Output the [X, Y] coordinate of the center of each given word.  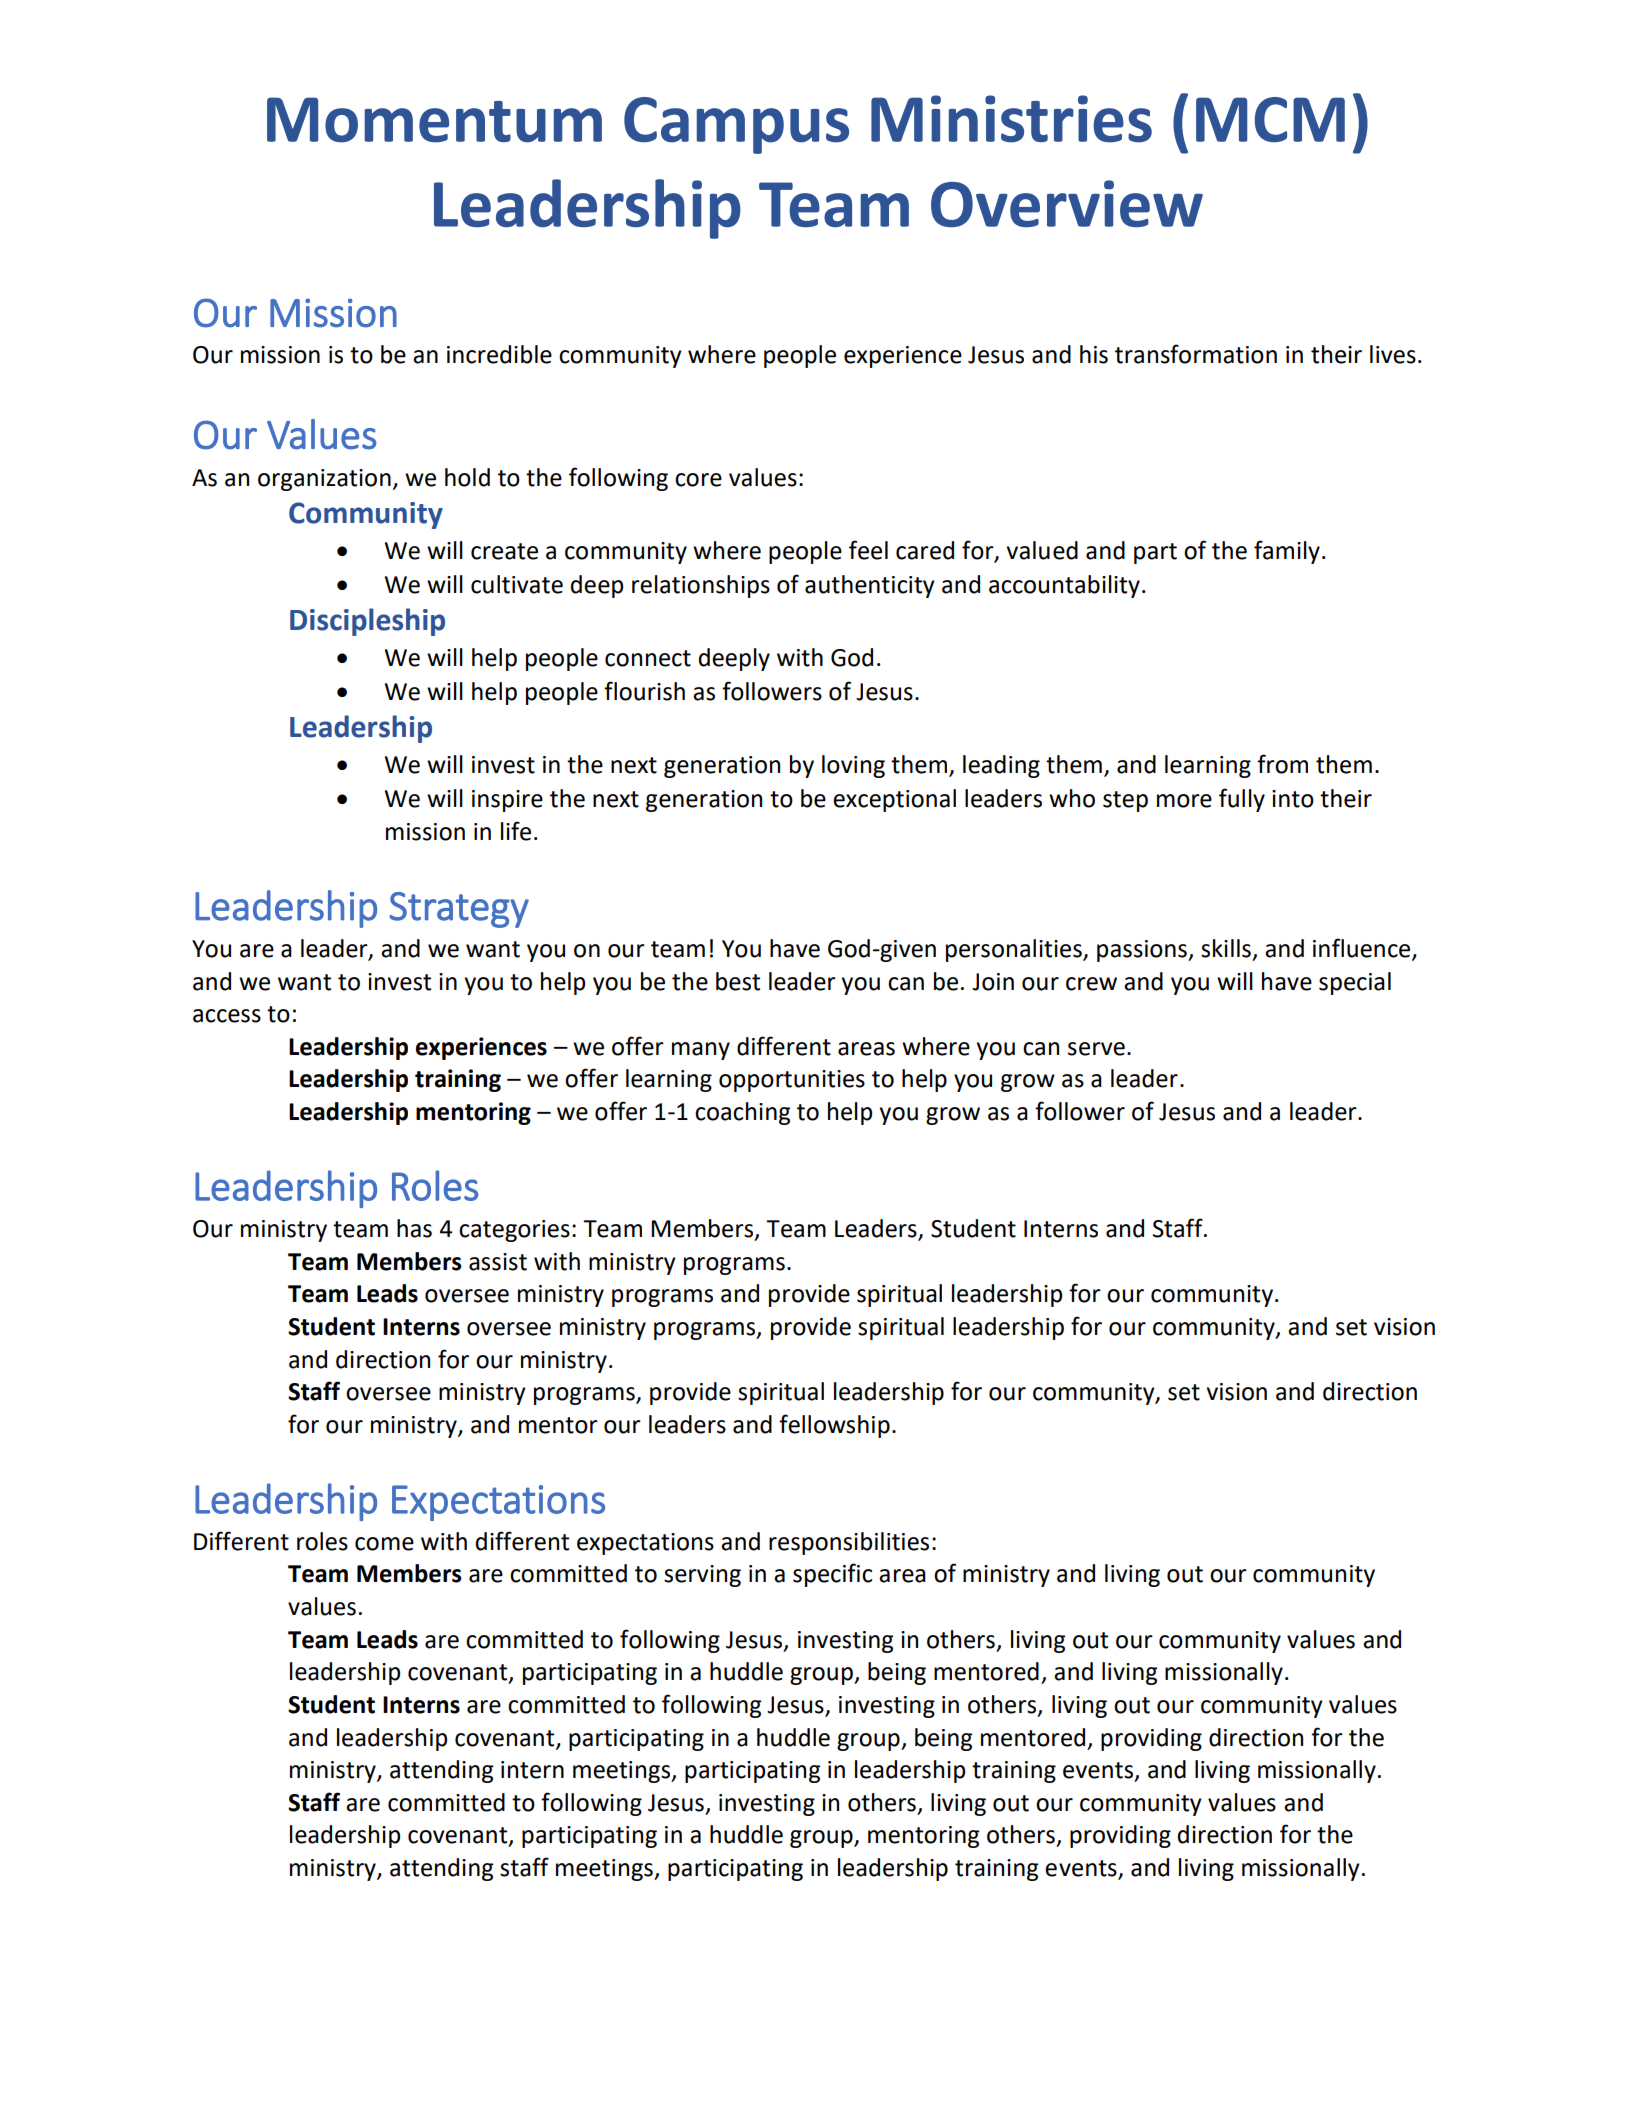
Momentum [434, 120]
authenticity [870, 586]
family [1287, 552]
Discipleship [367, 622]
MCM [1270, 119]
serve [1096, 1049]
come [384, 1544]
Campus [736, 125]
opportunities [792, 1081]
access [227, 1016]
